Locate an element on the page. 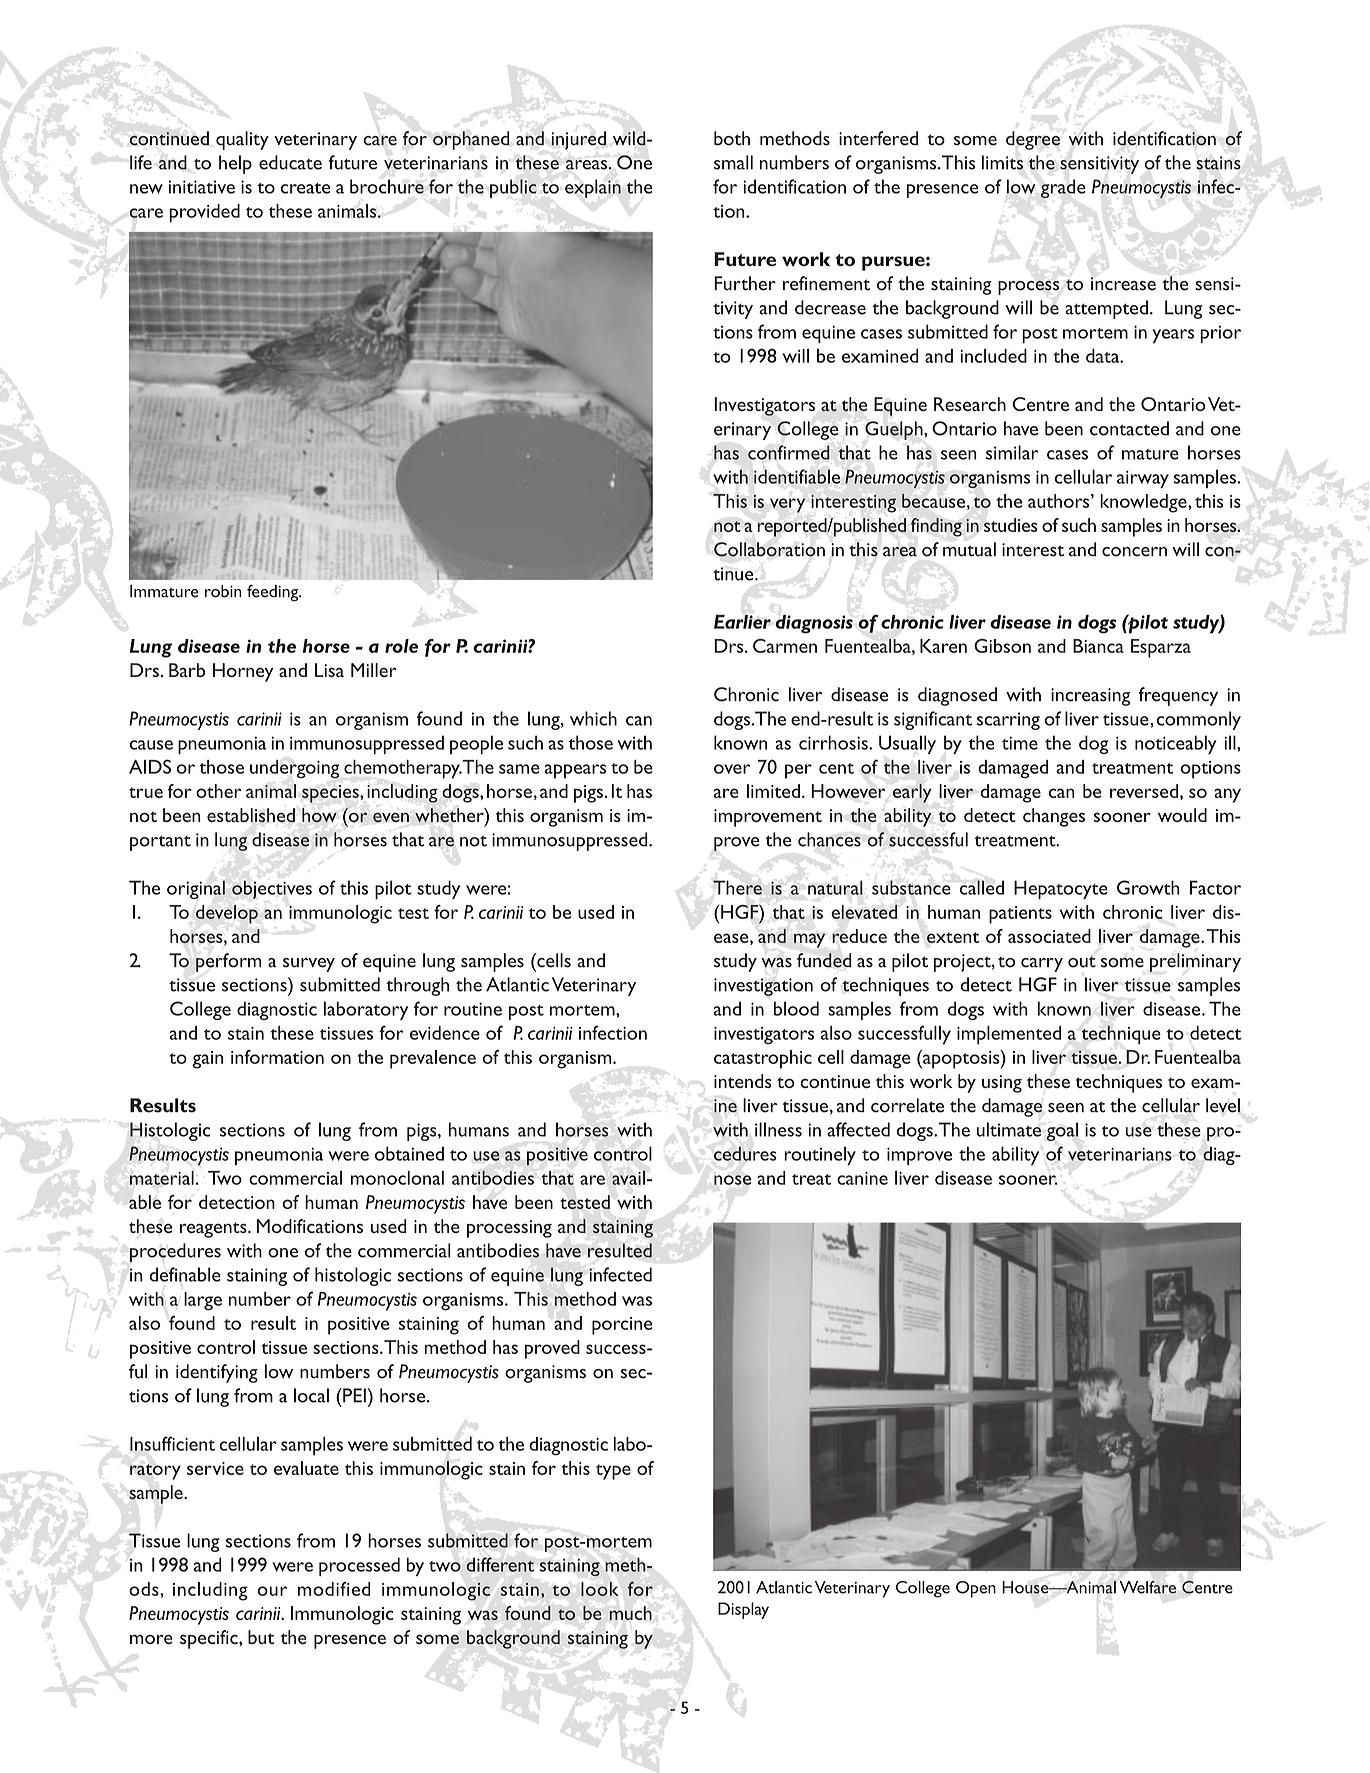 This image has height=1773, width=1370. concern is located at coordinates (1134, 552).
